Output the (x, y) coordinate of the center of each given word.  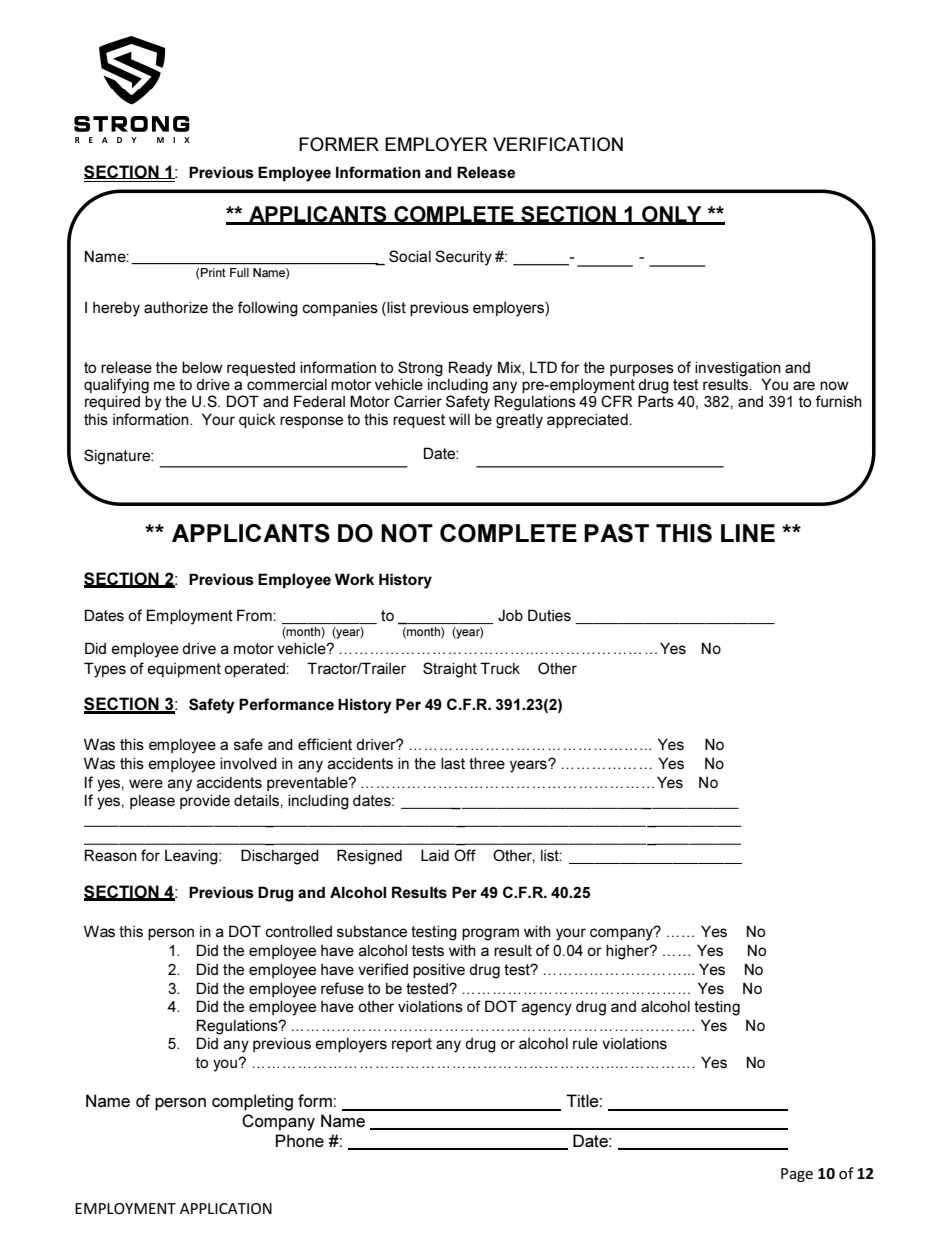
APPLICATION (226, 1208)
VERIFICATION (558, 144)
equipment (184, 670)
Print (212, 272)
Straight (450, 670)
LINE (748, 533)
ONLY (672, 215)
